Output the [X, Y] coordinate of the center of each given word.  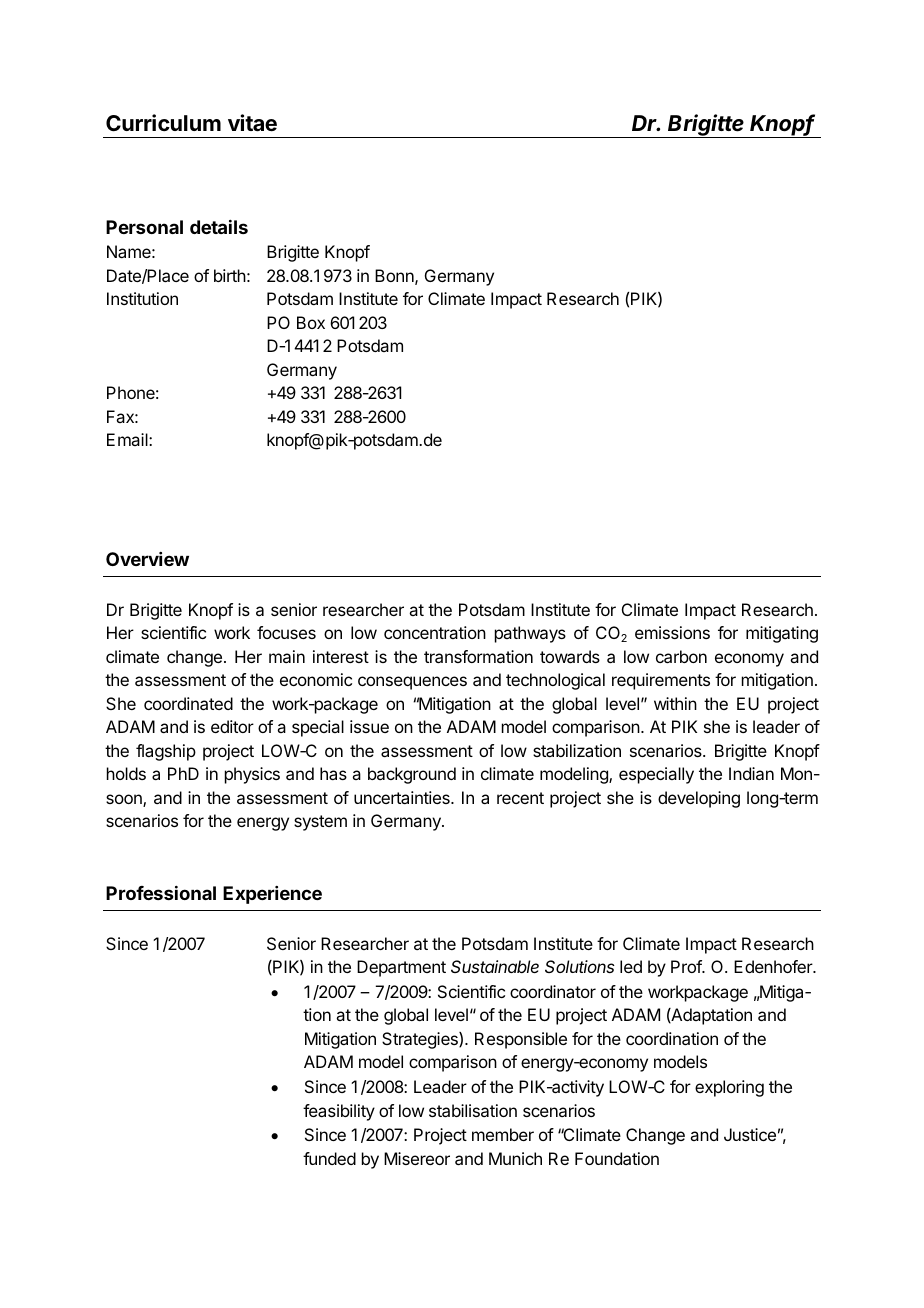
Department [401, 968]
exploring [729, 1088]
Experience [272, 895]
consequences [412, 683]
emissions [672, 632]
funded [329, 1158]
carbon [681, 656]
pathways [530, 634]
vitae [252, 123]
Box [311, 322]
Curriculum [163, 122]
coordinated [188, 703]
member [503, 1134]
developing [699, 799]
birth [230, 275]
